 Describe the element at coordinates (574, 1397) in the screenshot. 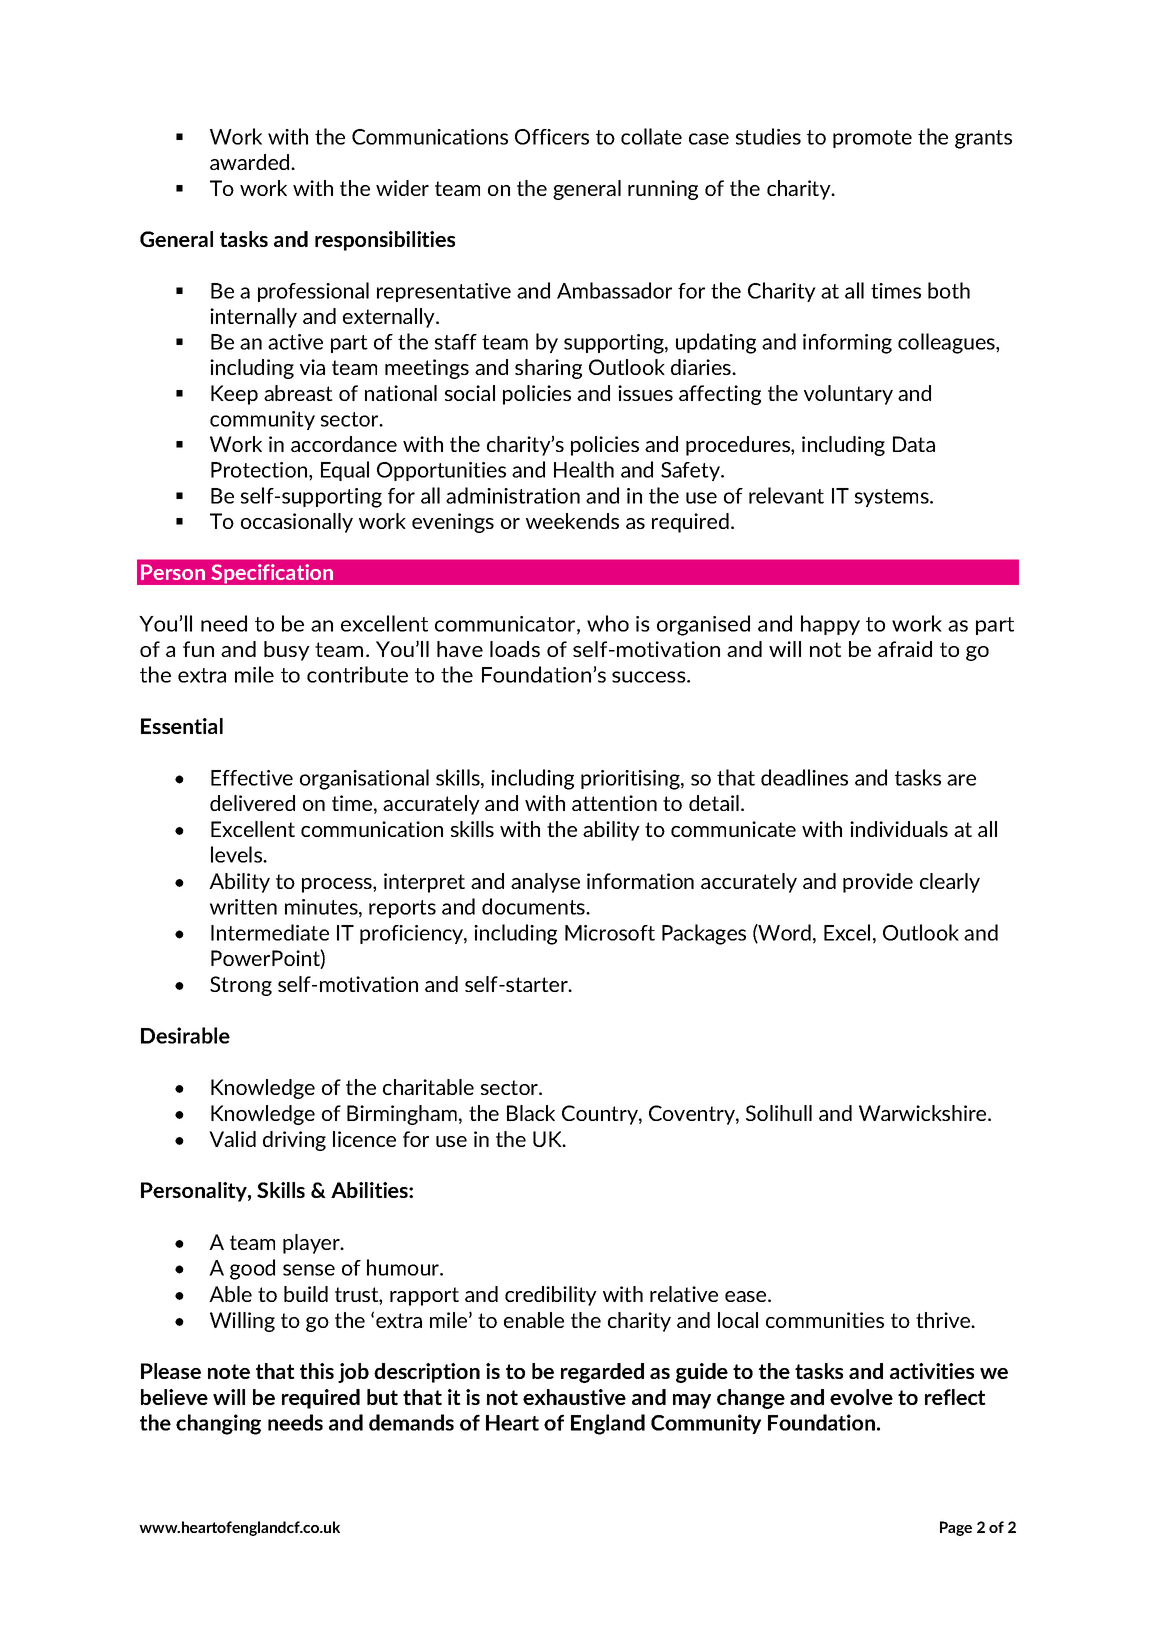

I see `exhaustive` at that location.
